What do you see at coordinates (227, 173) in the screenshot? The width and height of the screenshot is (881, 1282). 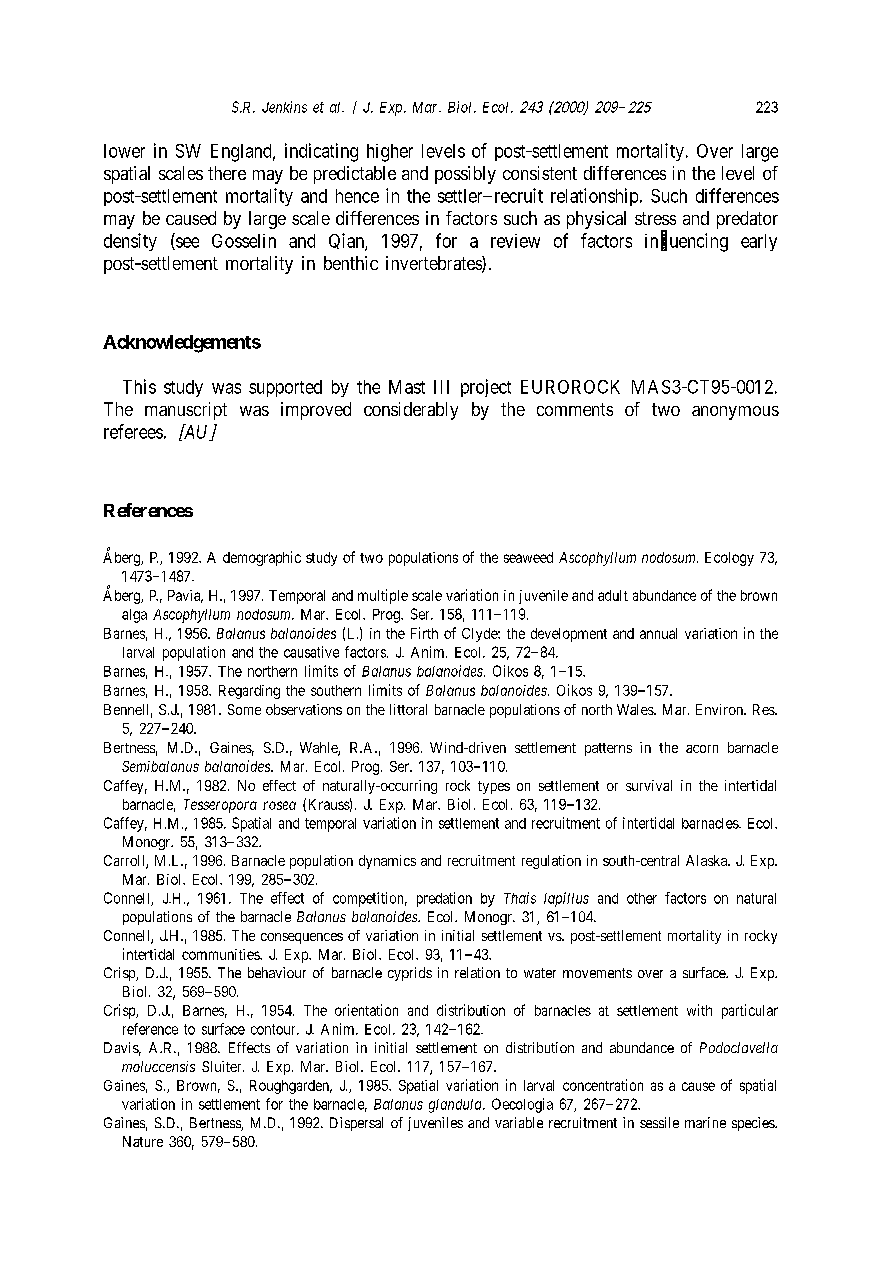 I see `there` at bounding box center [227, 173].
